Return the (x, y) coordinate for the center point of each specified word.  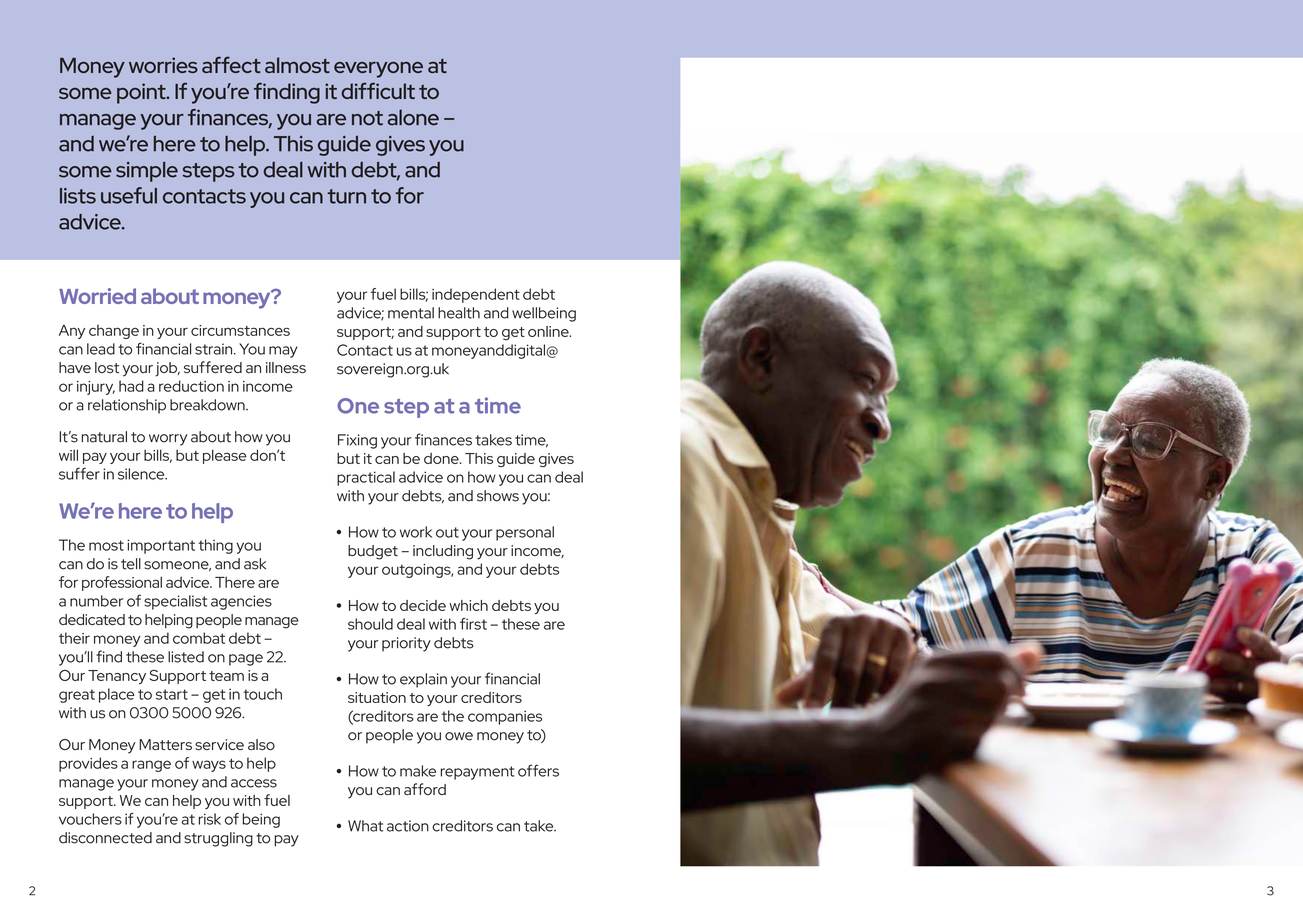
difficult (378, 90)
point (142, 93)
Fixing (357, 441)
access (254, 783)
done (442, 458)
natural (104, 437)
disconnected (105, 838)
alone (413, 117)
